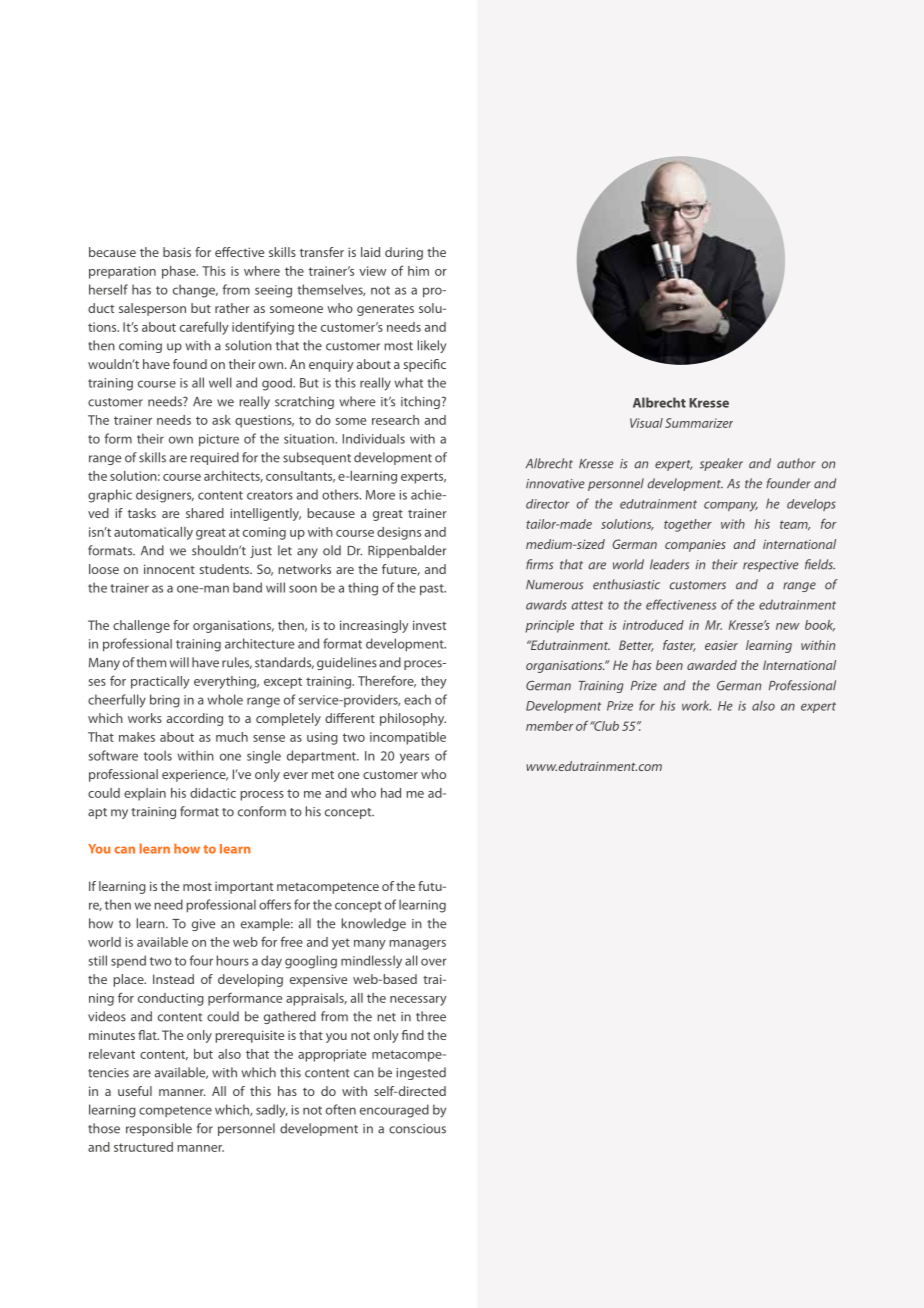 This screenshot has width=924, height=1308. I want to click on over, so click(434, 962).
